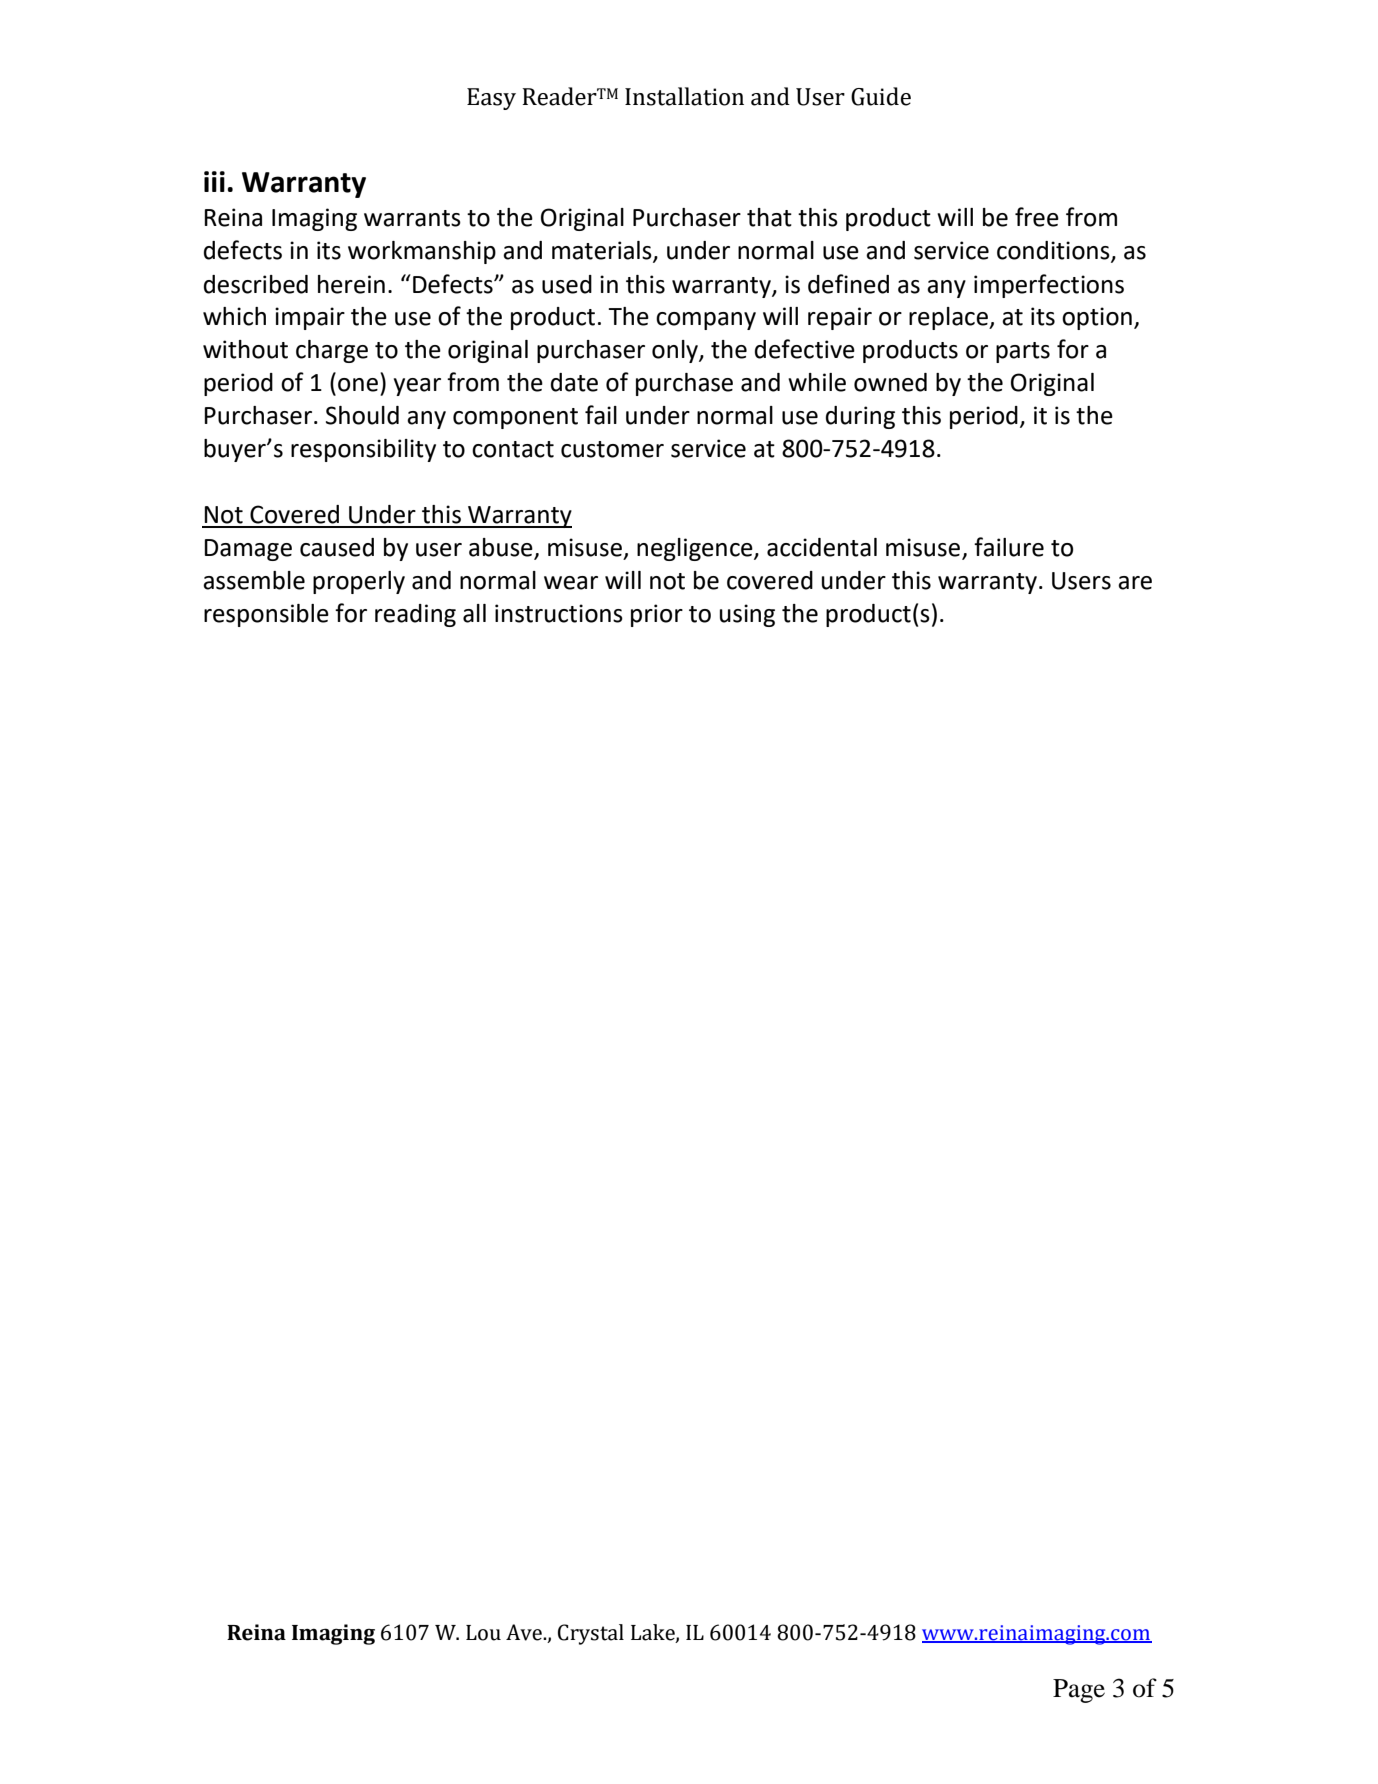 The image size is (1378, 1784). What do you see at coordinates (415, 615) in the screenshot?
I see `reading` at bounding box center [415, 615].
